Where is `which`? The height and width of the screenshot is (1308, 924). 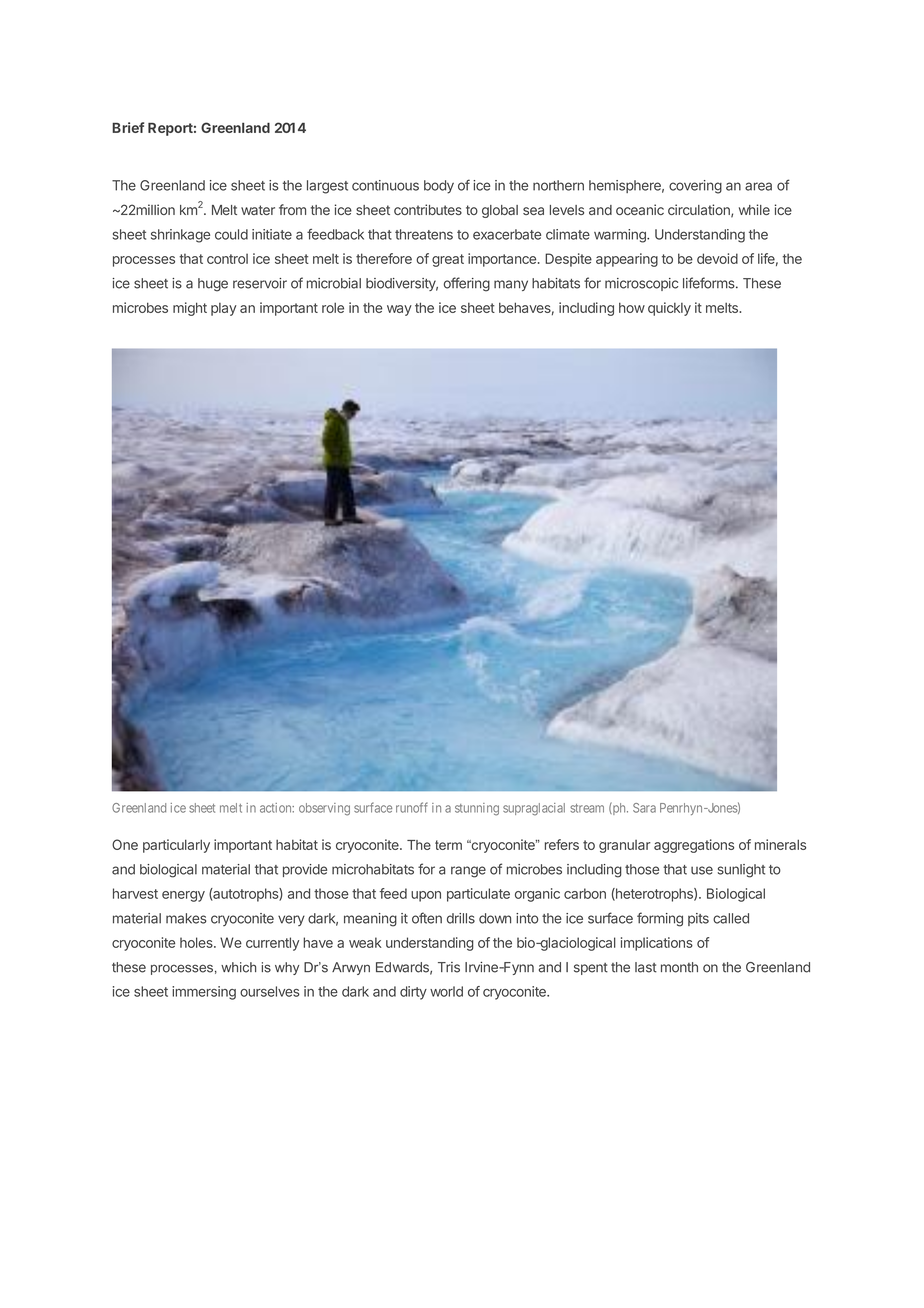 which is located at coordinates (238, 967).
